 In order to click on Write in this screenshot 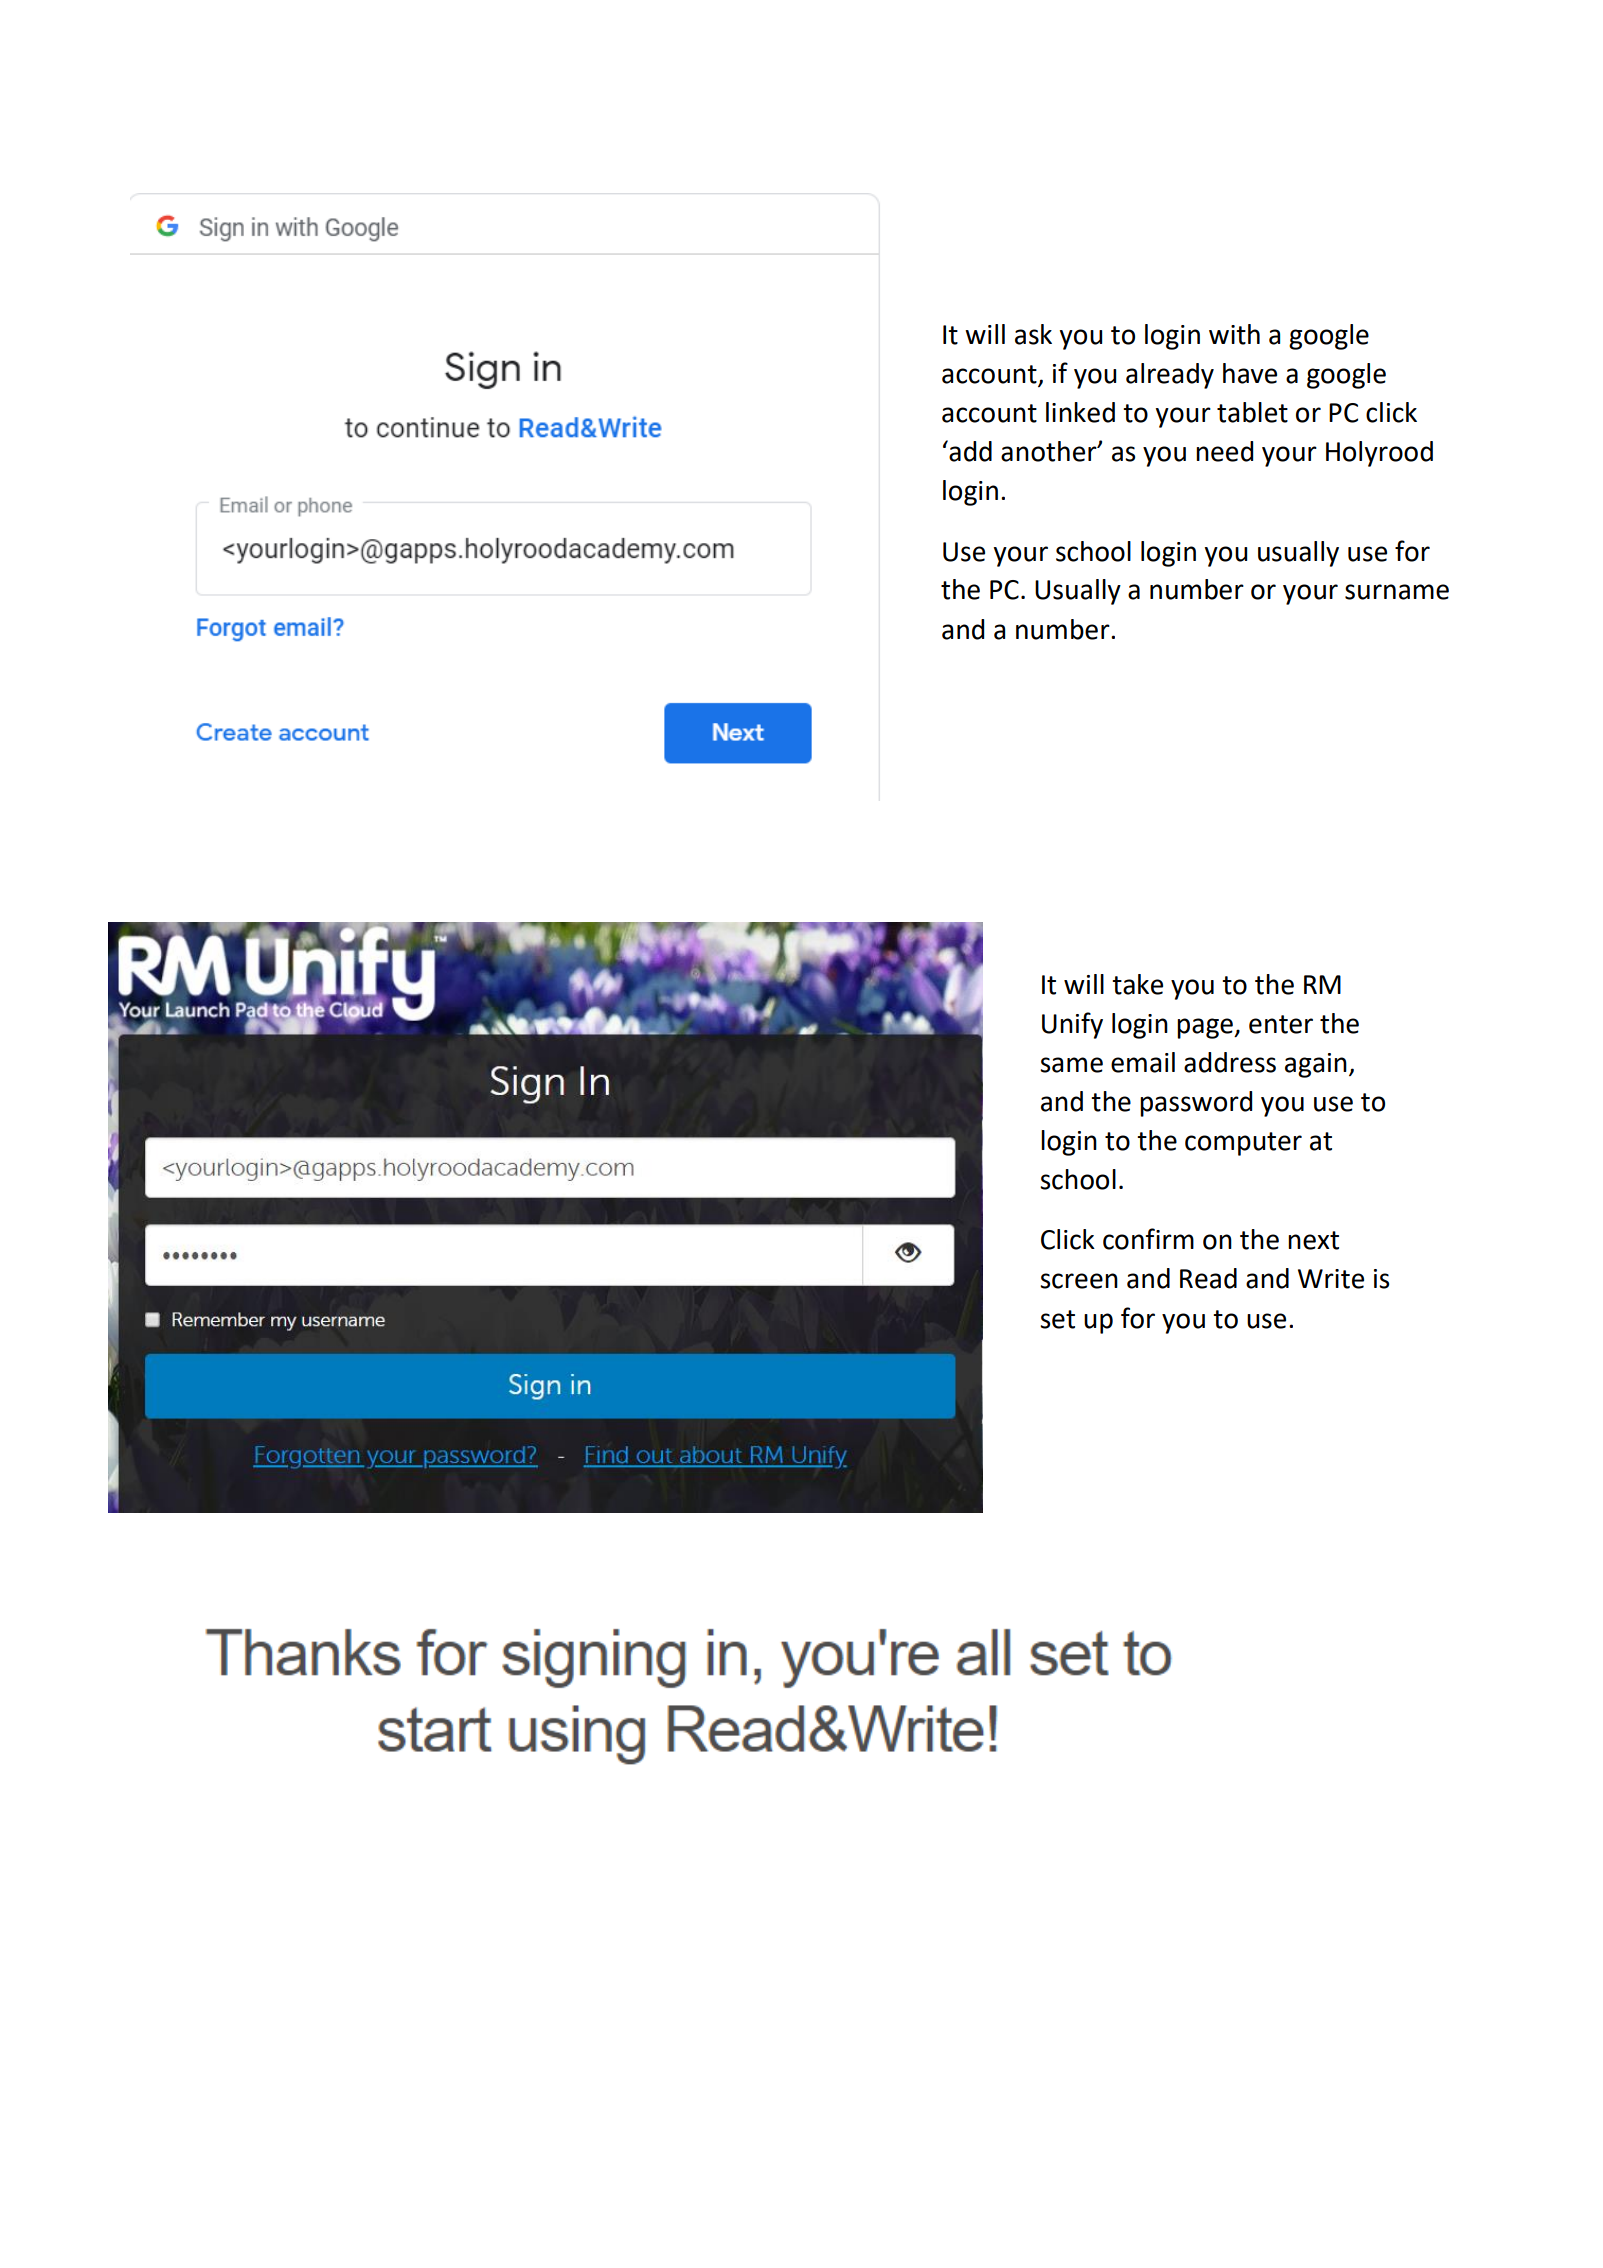, I will do `click(1331, 1279)`.
